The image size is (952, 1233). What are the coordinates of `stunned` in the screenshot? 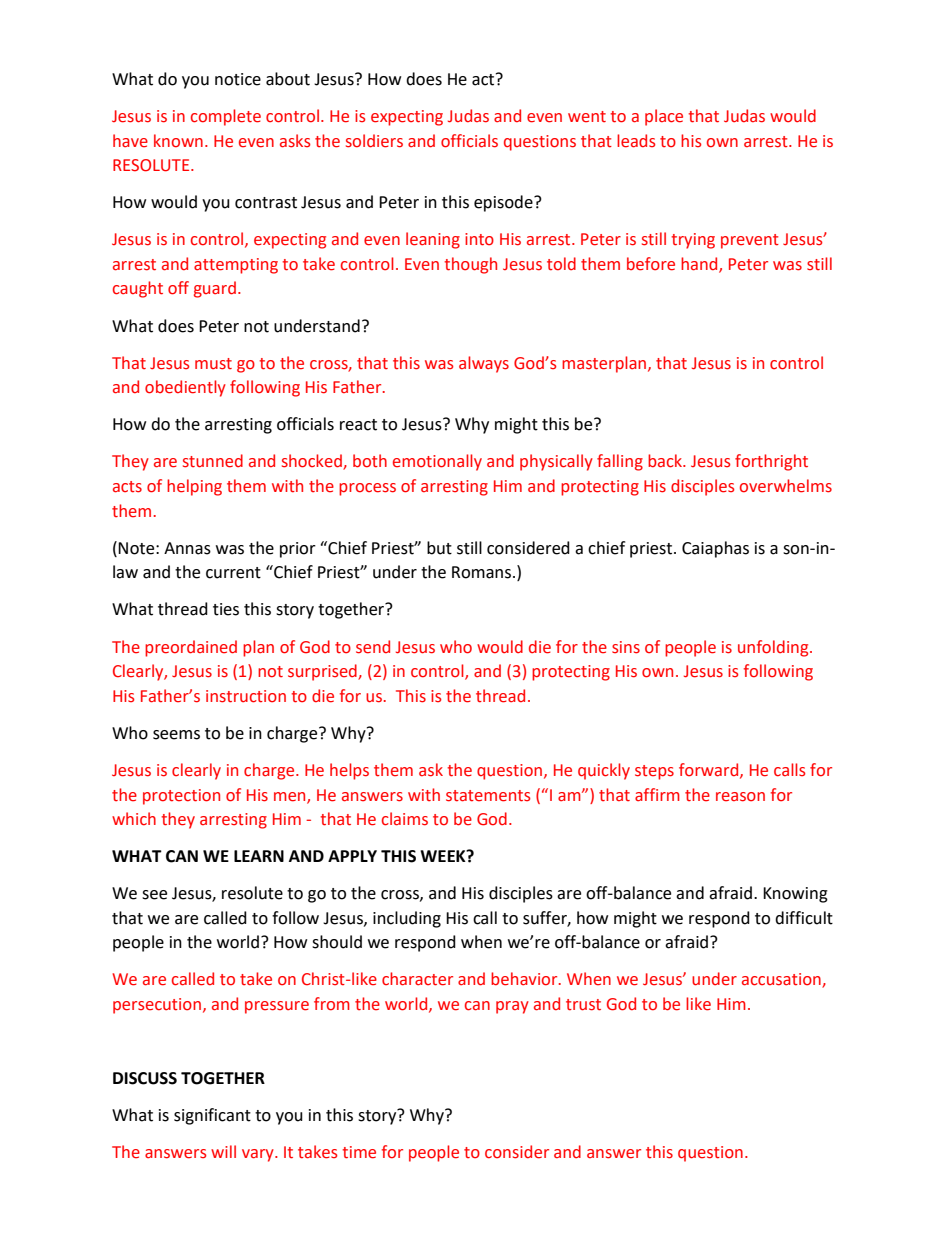 It's located at (213, 461).
